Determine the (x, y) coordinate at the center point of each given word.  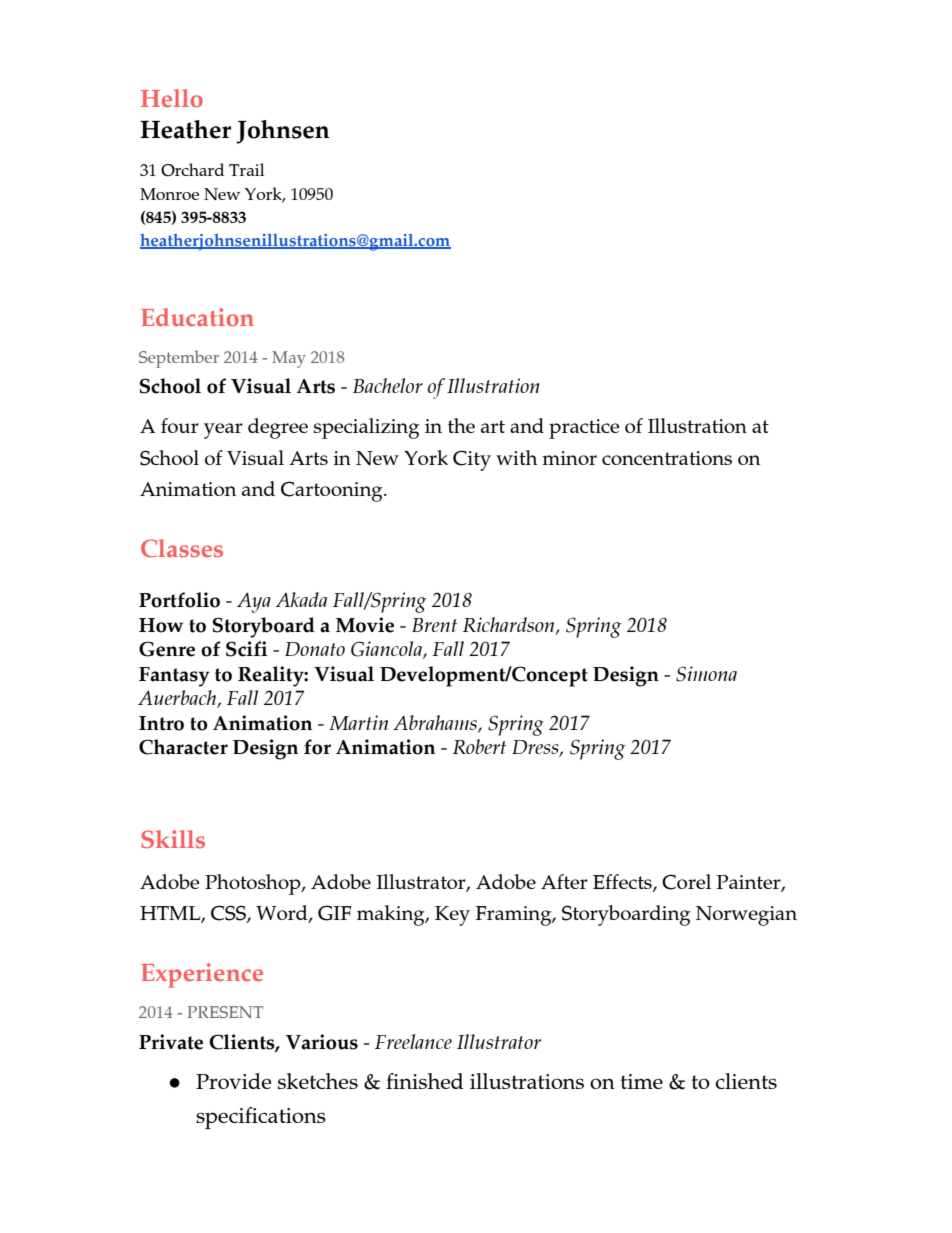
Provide (233, 1081)
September (179, 359)
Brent (434, 625)
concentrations (667, 458)
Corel (686, 882)
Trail (246, 169)
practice (584, 429)
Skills (173, 839)
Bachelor (388, 385)
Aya (254, 602)
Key (452, 916)
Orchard (192, 170)
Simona (706, 674)
